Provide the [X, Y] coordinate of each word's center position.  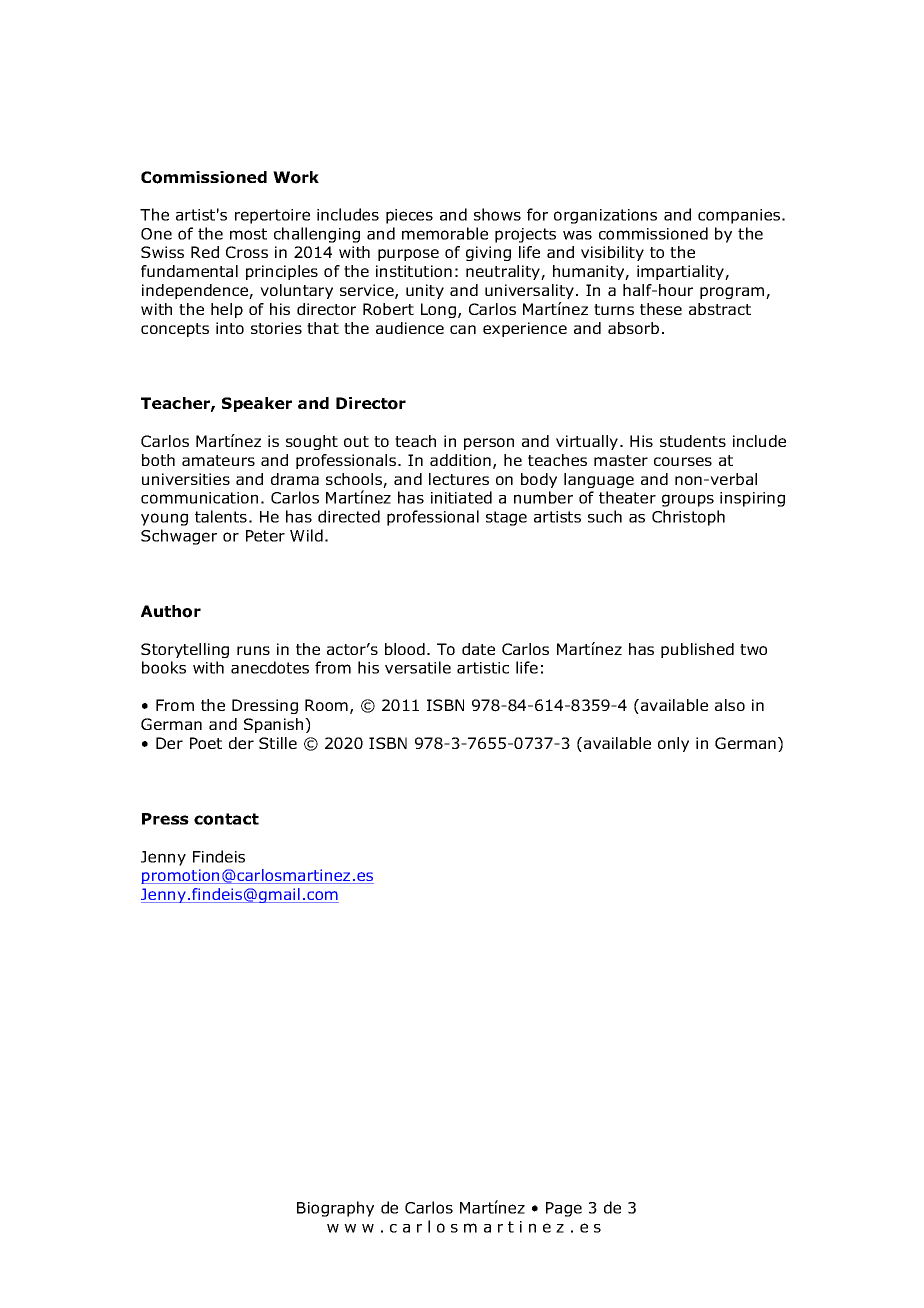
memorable [445, 233]
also [730, 705]
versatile [418, 667]
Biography [335, 1209]
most [248, 234]
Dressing [265, 706]
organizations [605, 216]
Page [564, 1209]
